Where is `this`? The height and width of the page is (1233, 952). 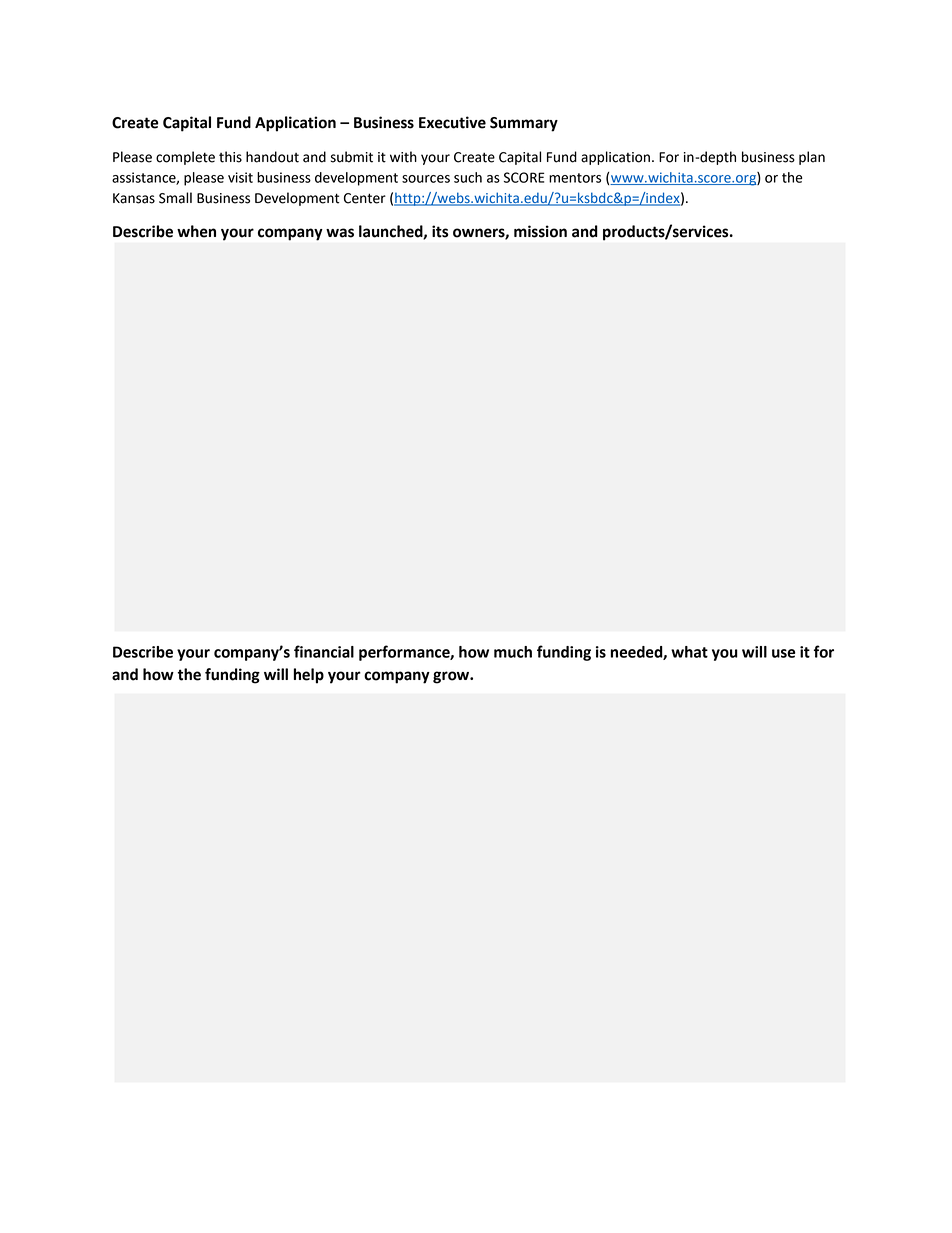
this is located at coordinates (230, 157).
